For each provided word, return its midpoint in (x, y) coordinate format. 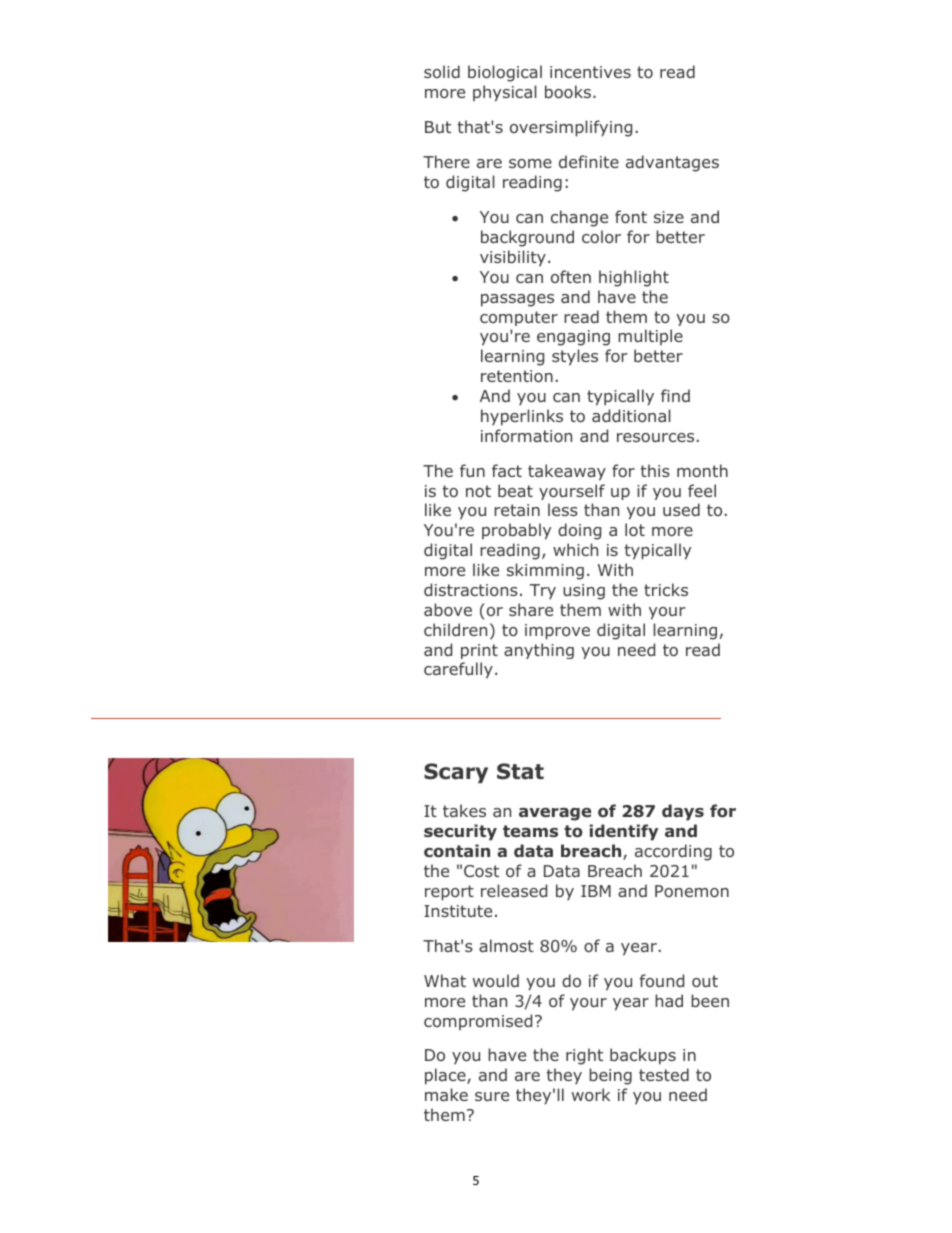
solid (442, 71)
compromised (478, 1022)
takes (464, 810)
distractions (471, 589)
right (584, 1056)
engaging (573, 338)
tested (664, 1074)
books (569, 91)
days (683, 812)
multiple (650, 337)
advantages (672, 163)
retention (517, 376)
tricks (666, 589)
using (584, 592)
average (555, 814)
